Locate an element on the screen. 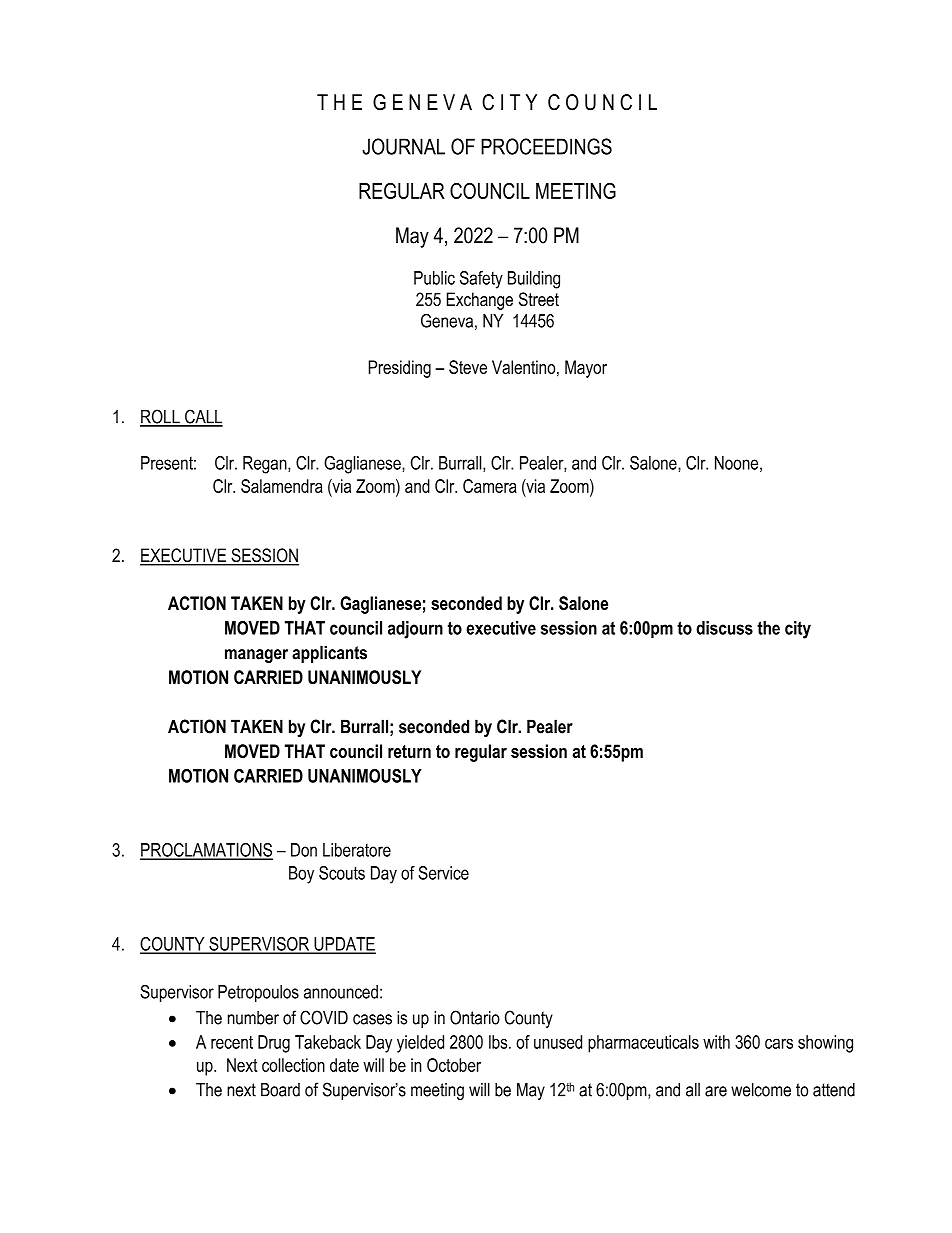  cars is located at coordinates (779, 1043).
